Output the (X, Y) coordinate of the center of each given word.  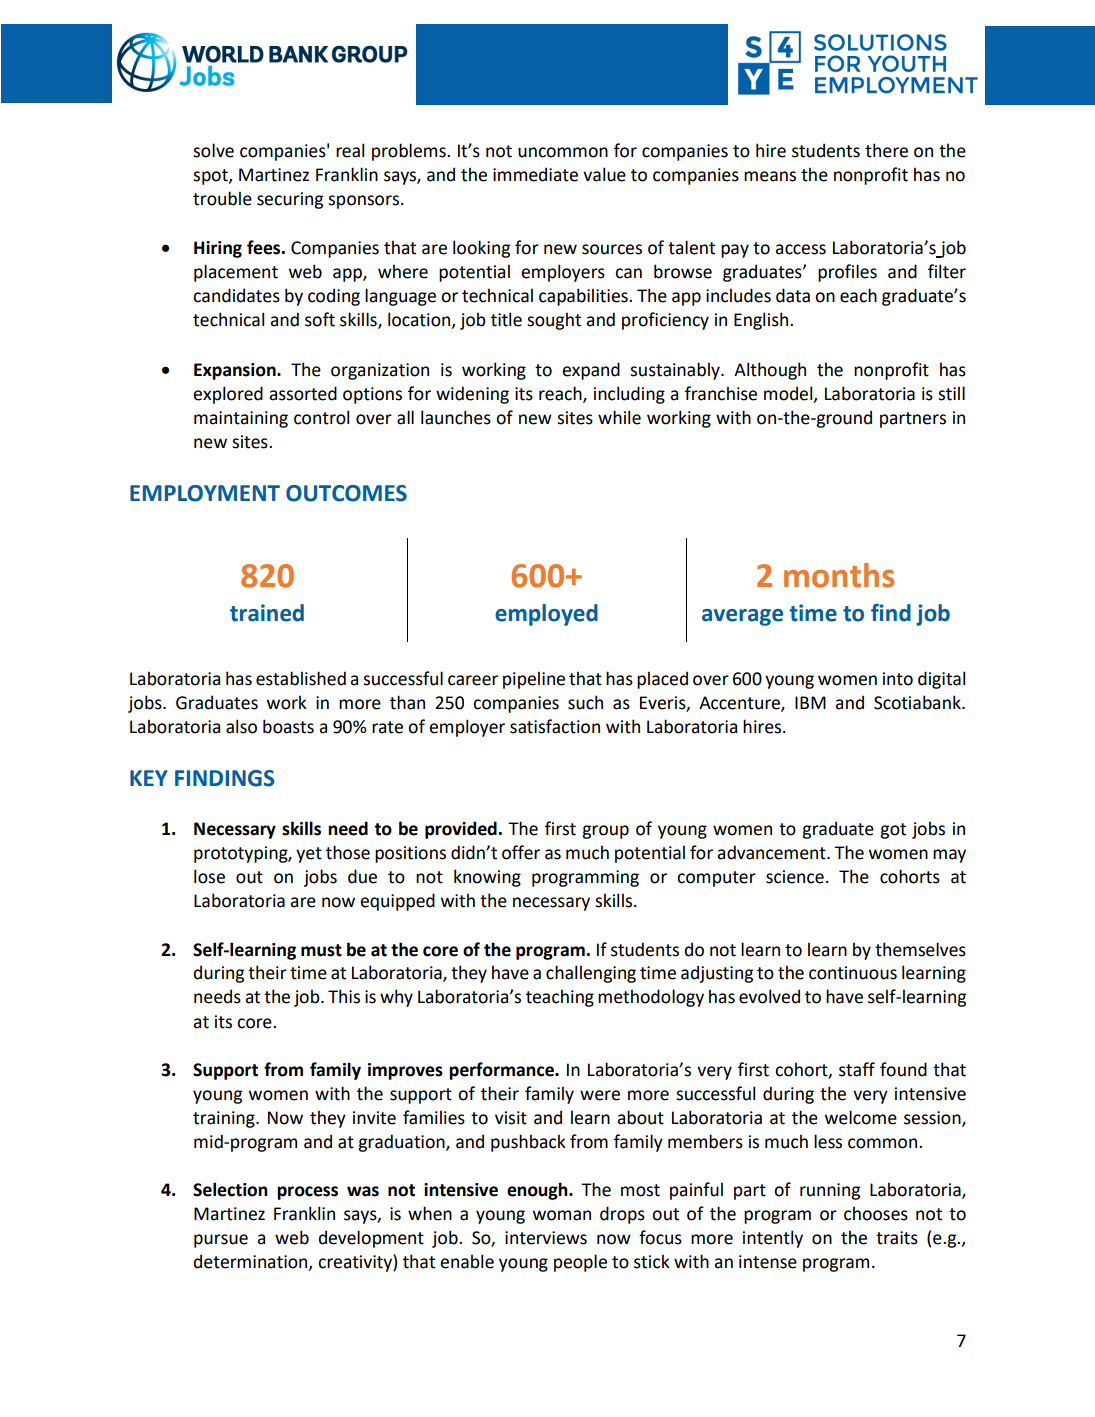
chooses (876, 1213)
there (886, 150)
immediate (535, 174)
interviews (546, 1238)
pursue (221, 1241)
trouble (222, 198)
